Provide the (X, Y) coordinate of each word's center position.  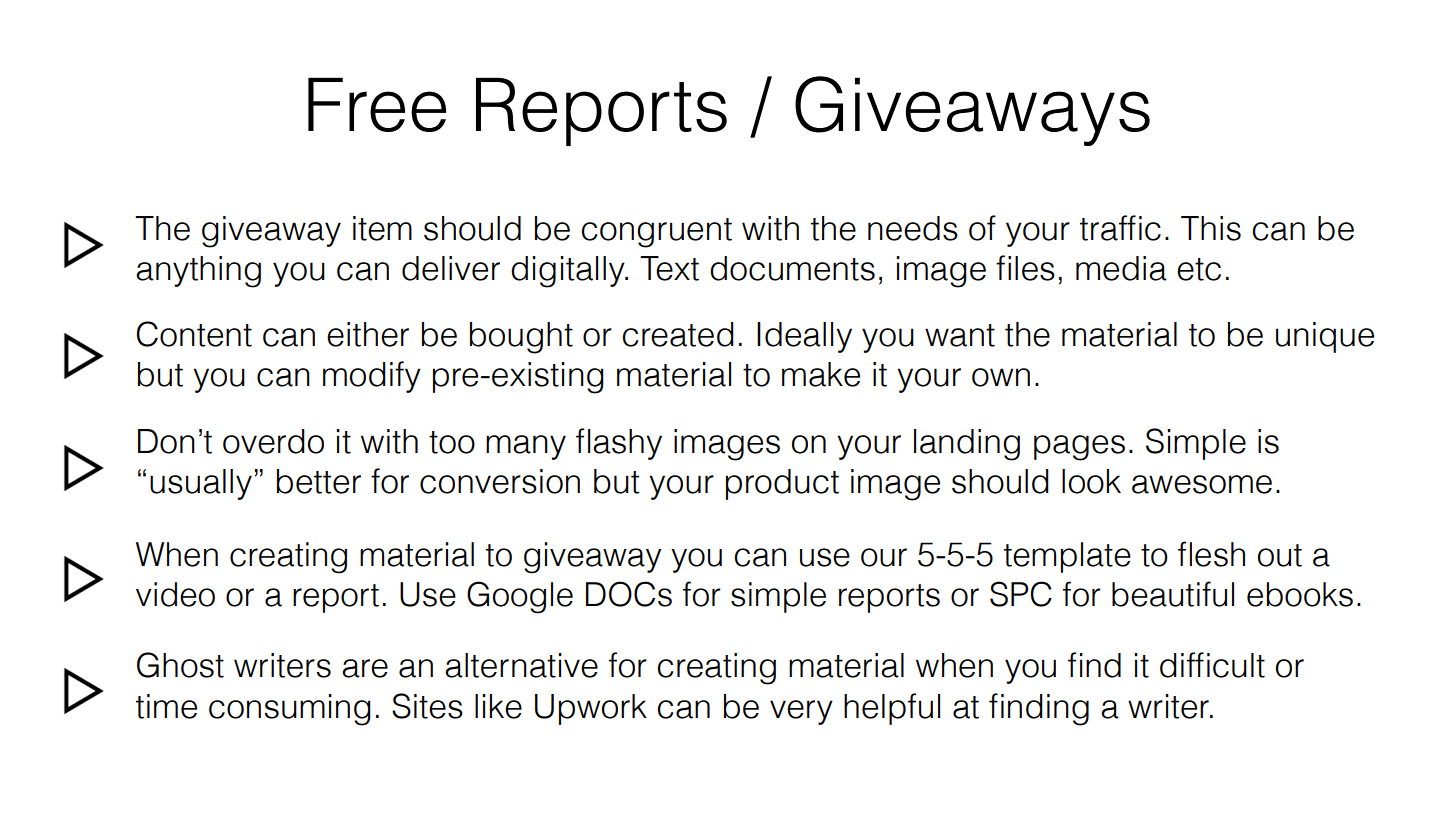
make (821, 374)
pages (1079, 448)
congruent (656, 233)
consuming (290, 710)
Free (377, 104)
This (1211, 228)
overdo (273, 441)
